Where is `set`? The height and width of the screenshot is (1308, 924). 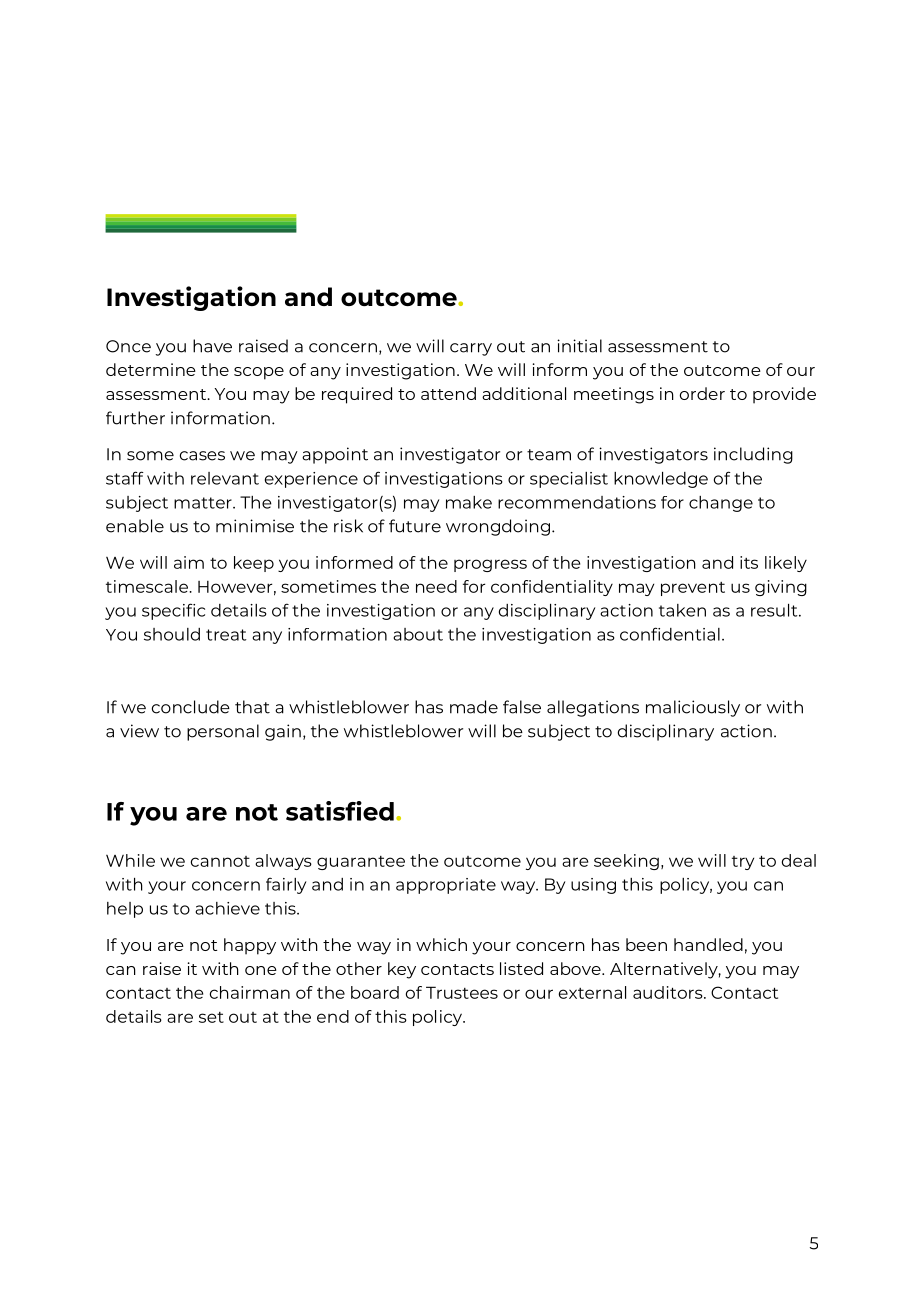 set is located at coordinates (211, 1017).
